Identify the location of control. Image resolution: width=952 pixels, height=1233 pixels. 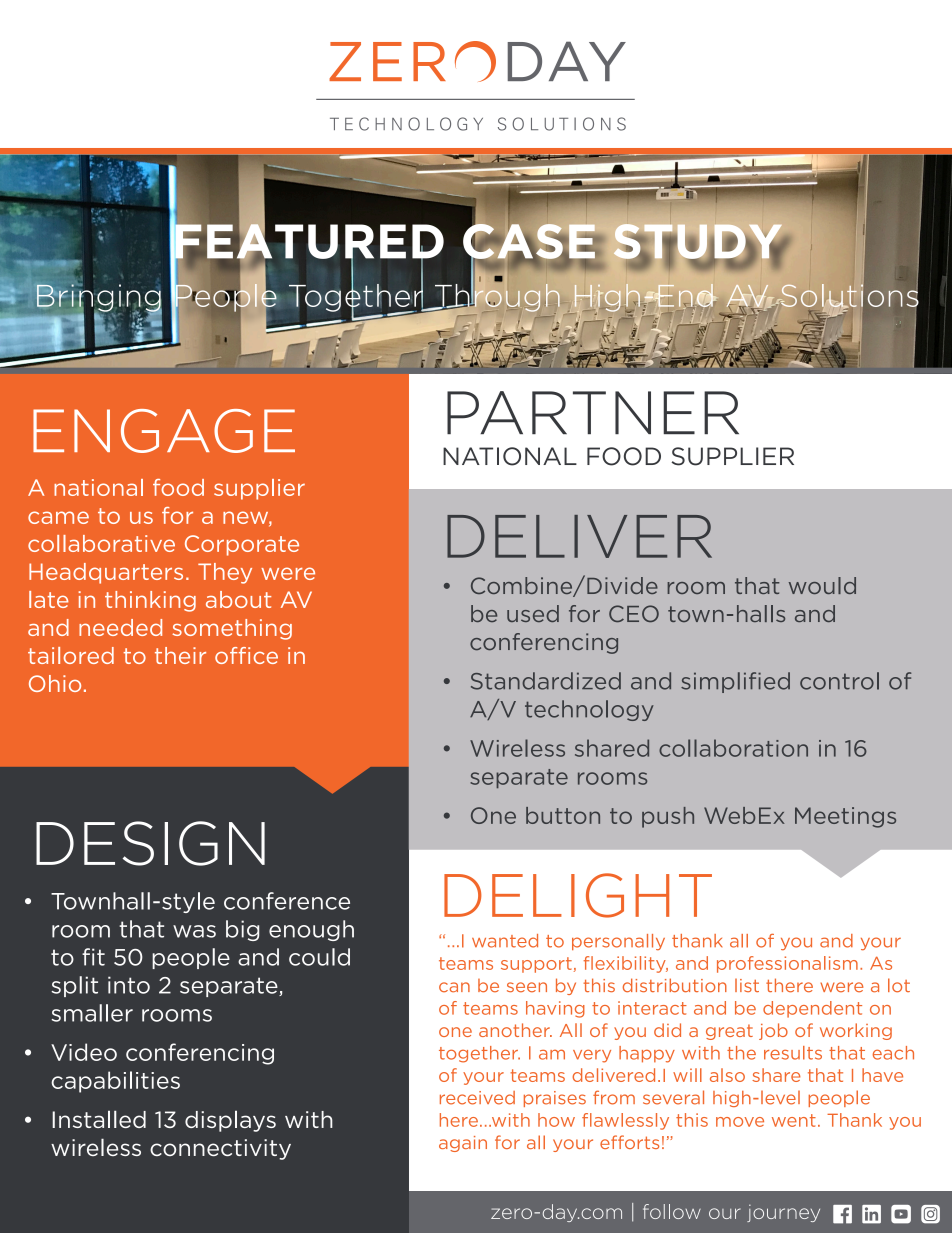
(839, 681).
